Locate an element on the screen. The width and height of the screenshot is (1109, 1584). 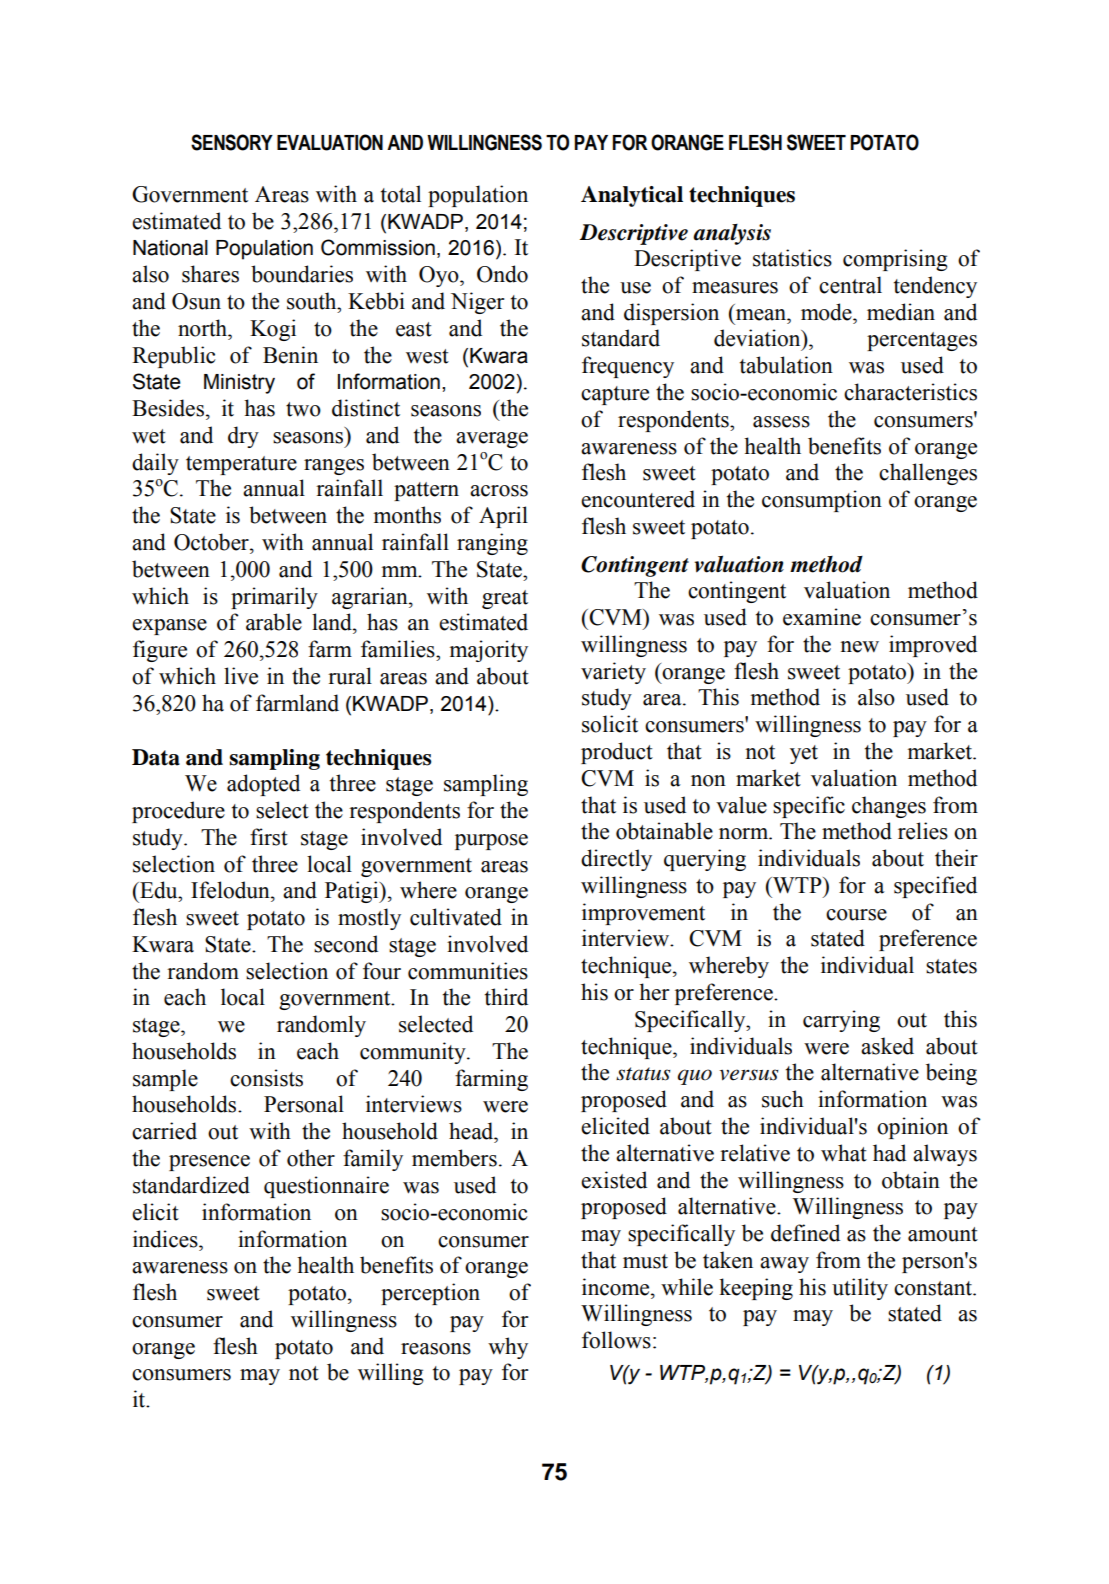
SENSORY is located at coordinates (232, 142).
